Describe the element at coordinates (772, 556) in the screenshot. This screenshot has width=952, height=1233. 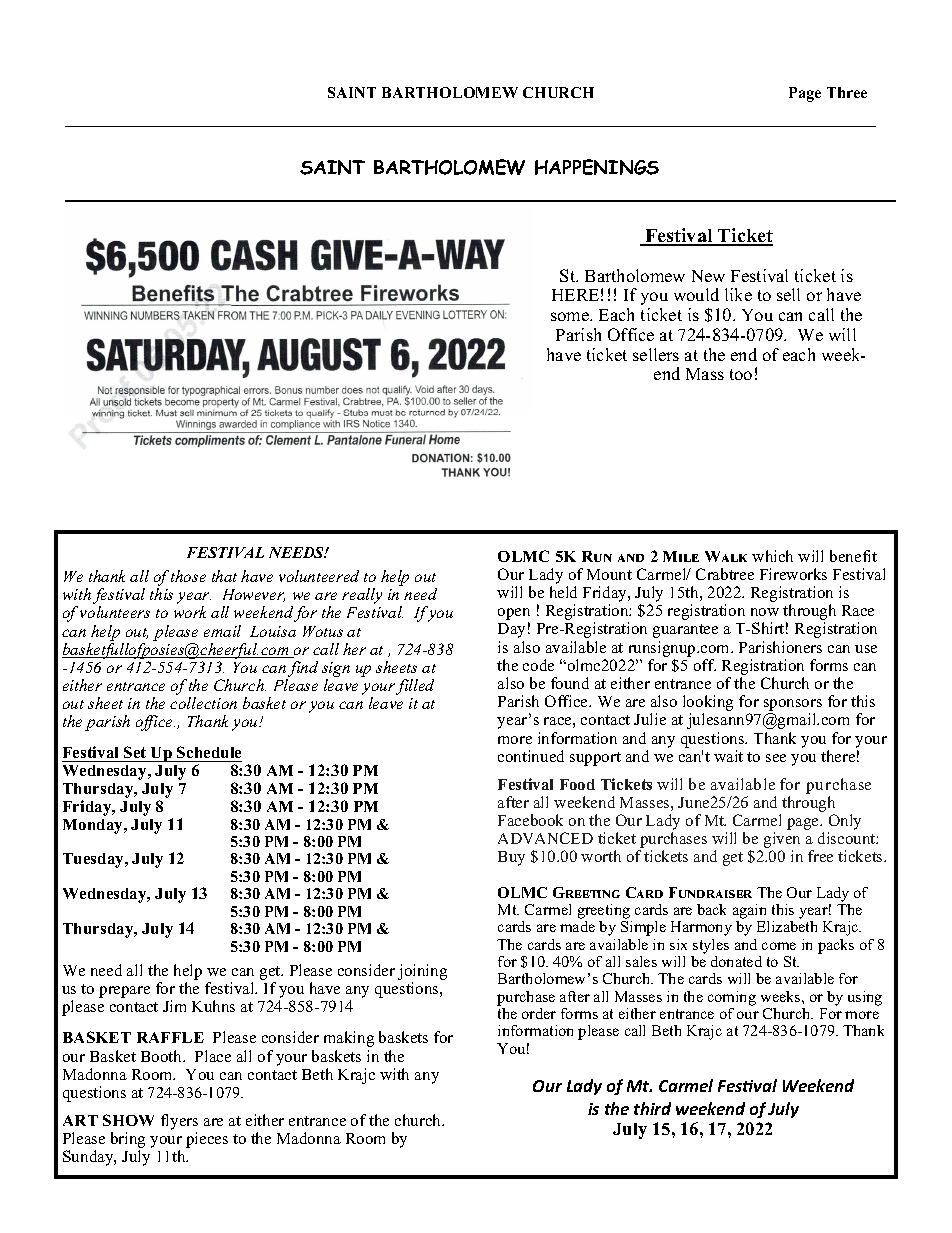
I see `which` at that location.
